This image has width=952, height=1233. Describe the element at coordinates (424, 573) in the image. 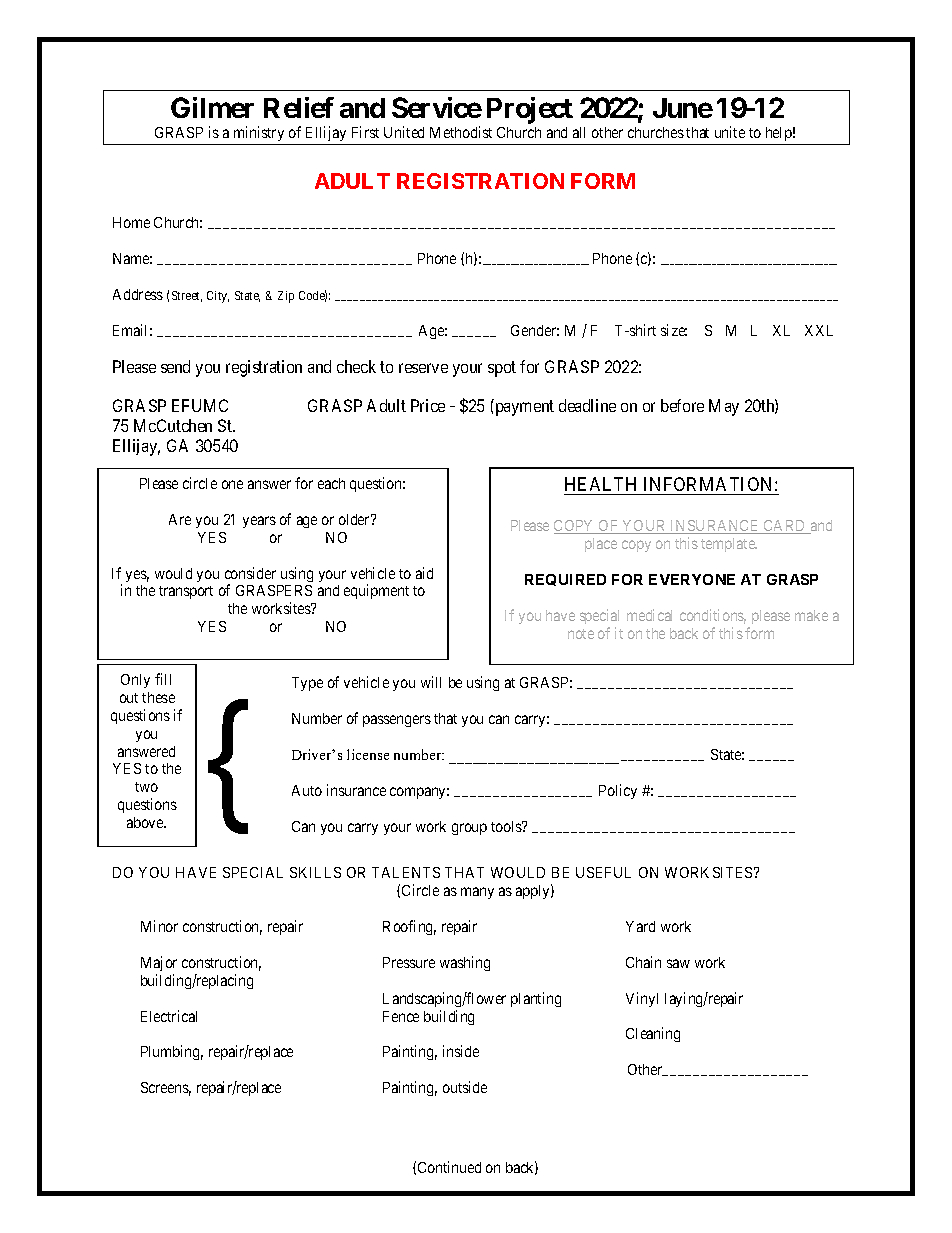

I see `aid` at that location.
